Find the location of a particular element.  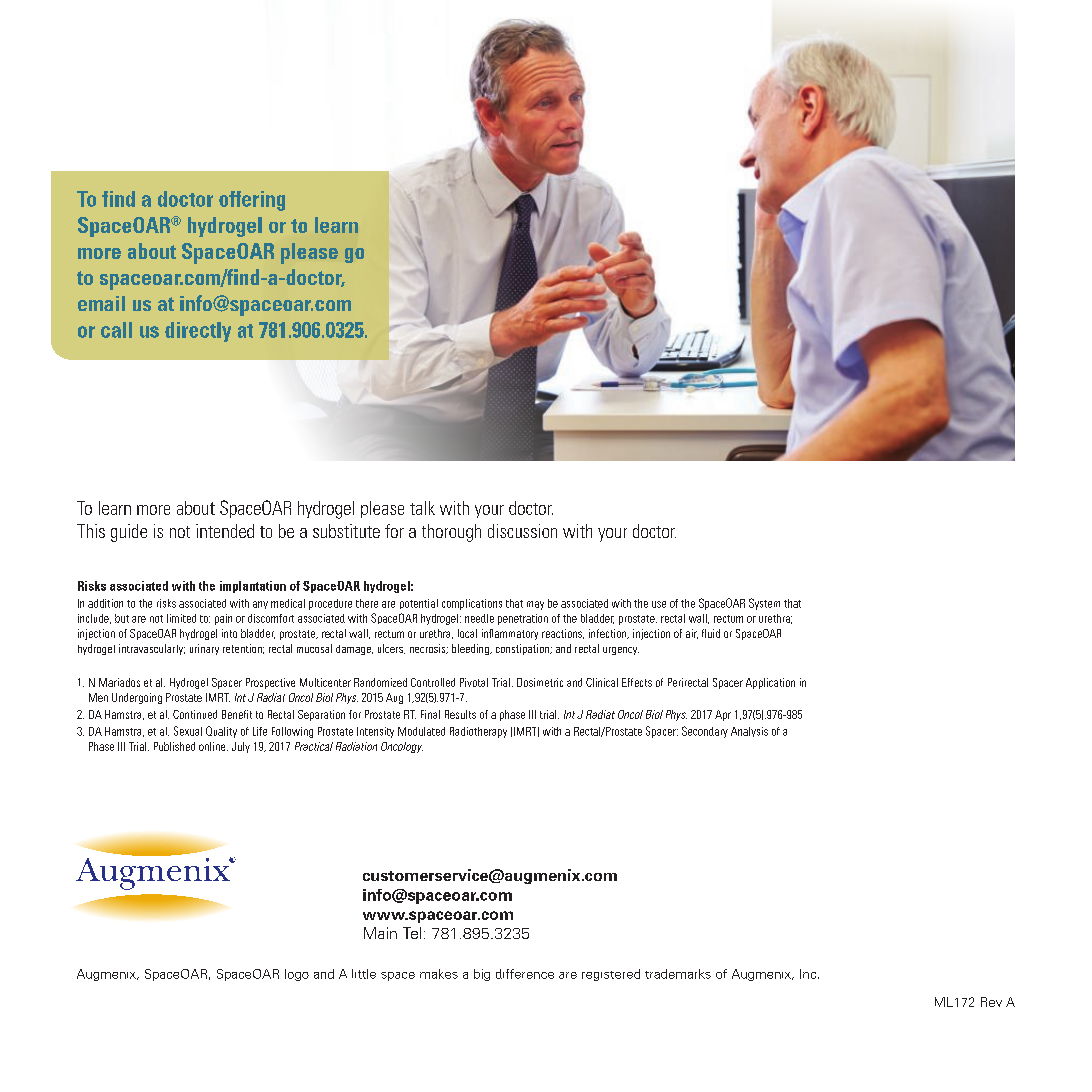

logo is located at coordinates (297, 975).
